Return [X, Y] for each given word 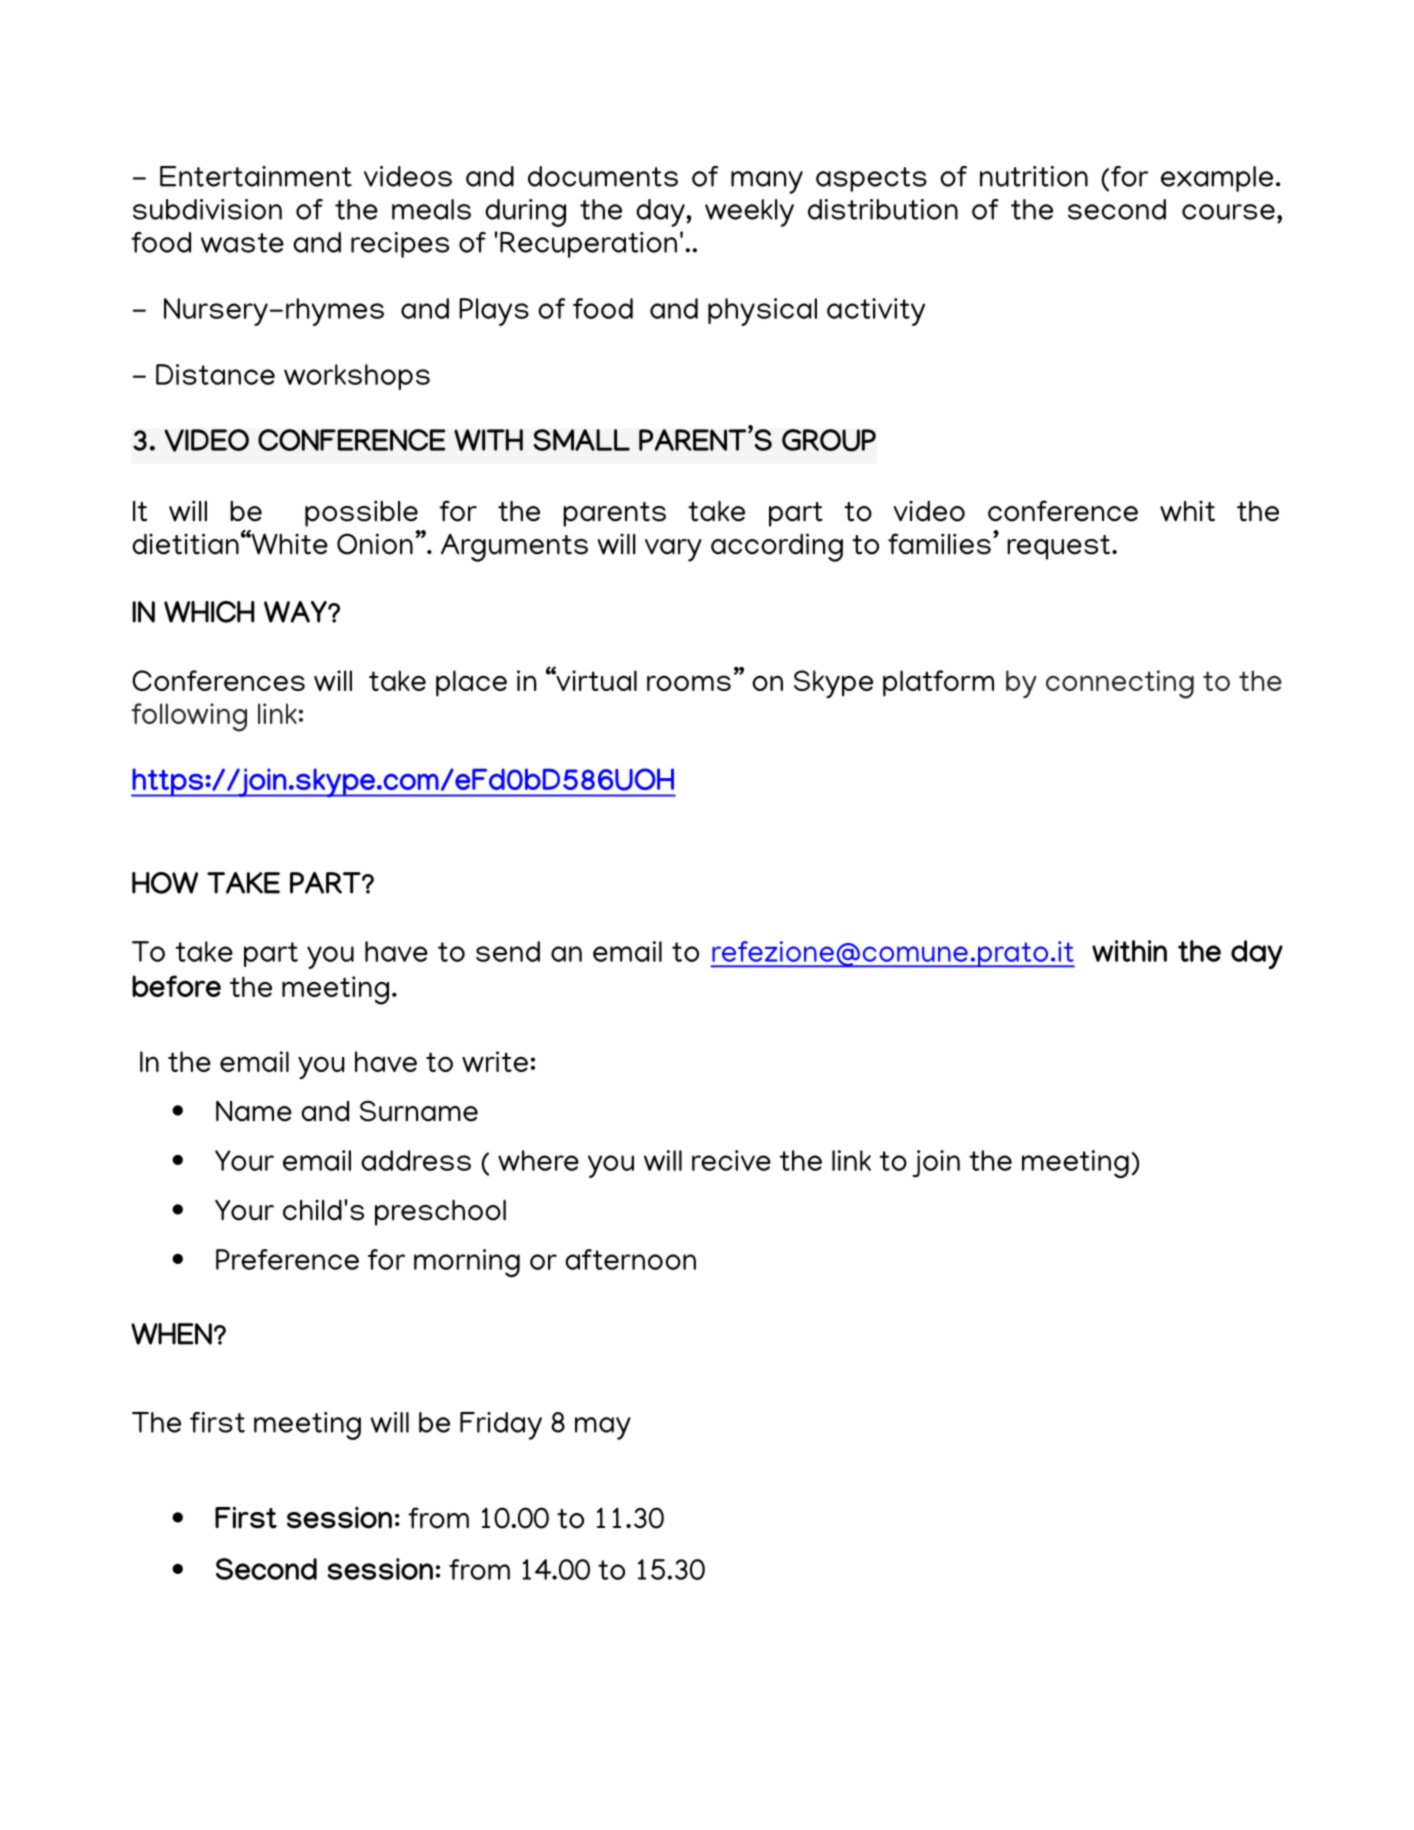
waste [242, 243]
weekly [749, 213]
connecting [1120, 684]
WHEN [171, 1334]
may [603, 1428]
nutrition [1034, 176]
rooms [689, 683]
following [189, 717]
